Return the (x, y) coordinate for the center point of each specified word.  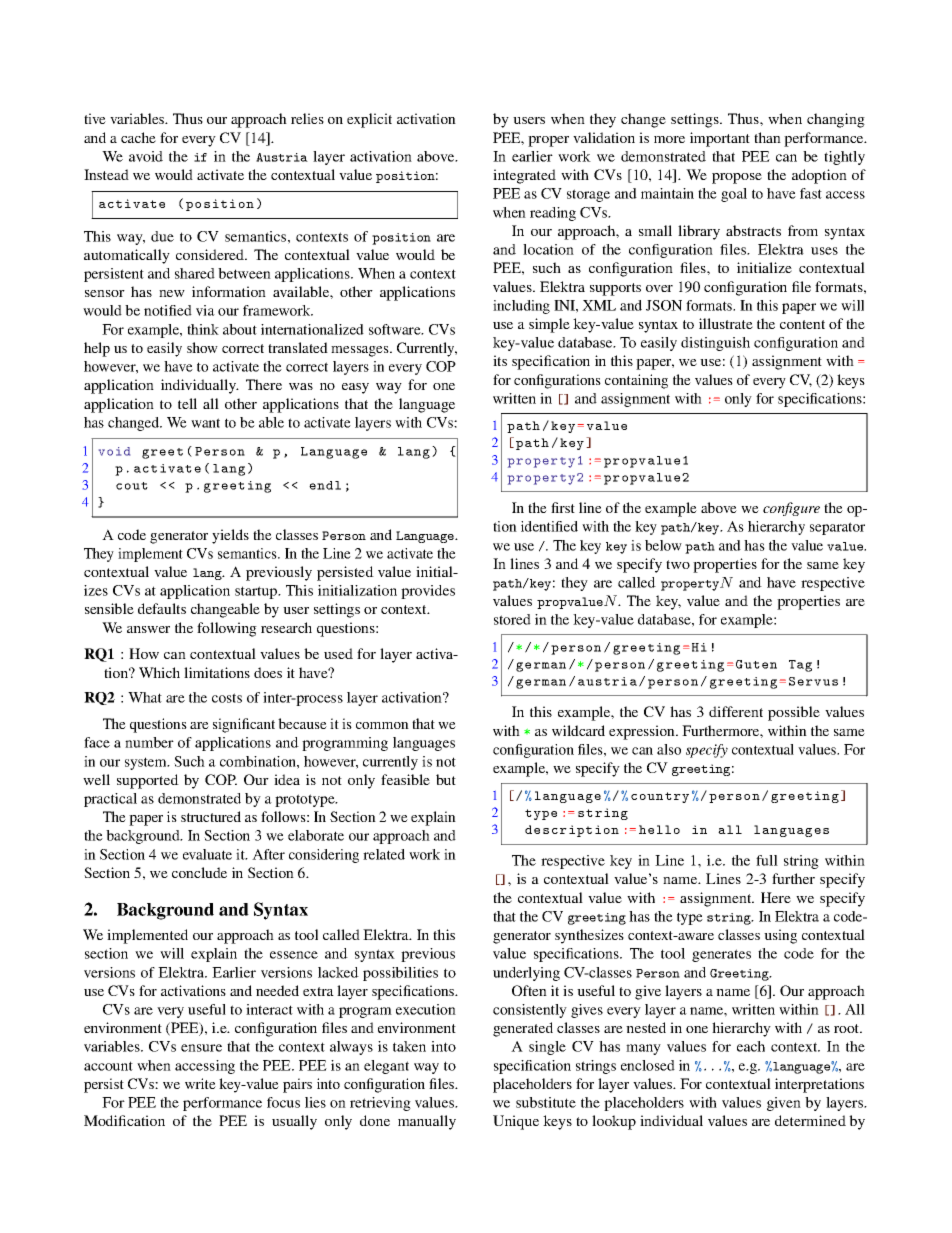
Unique (516, 1122)
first (563, 507)
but (446, 779)
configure (791, 509)
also (669, 749)
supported (148, 781)
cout (132, 486)
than (767, 137)
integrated (524, 176)
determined (810, 1120)
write (200, 1083)
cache (138, 137)
